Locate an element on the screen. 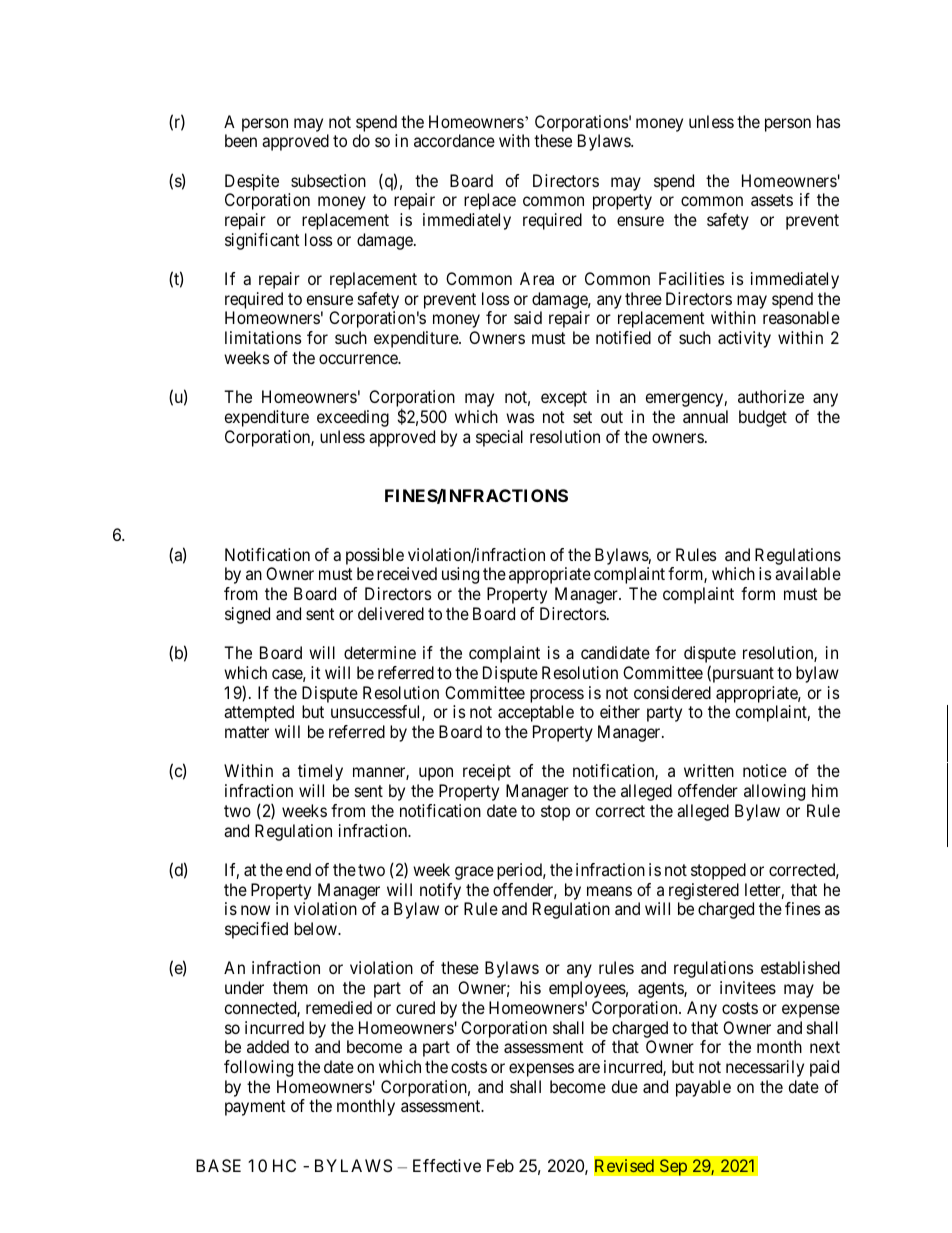 This screenshot has width=952, height=1233. available is located at coordinates (808, 573).
